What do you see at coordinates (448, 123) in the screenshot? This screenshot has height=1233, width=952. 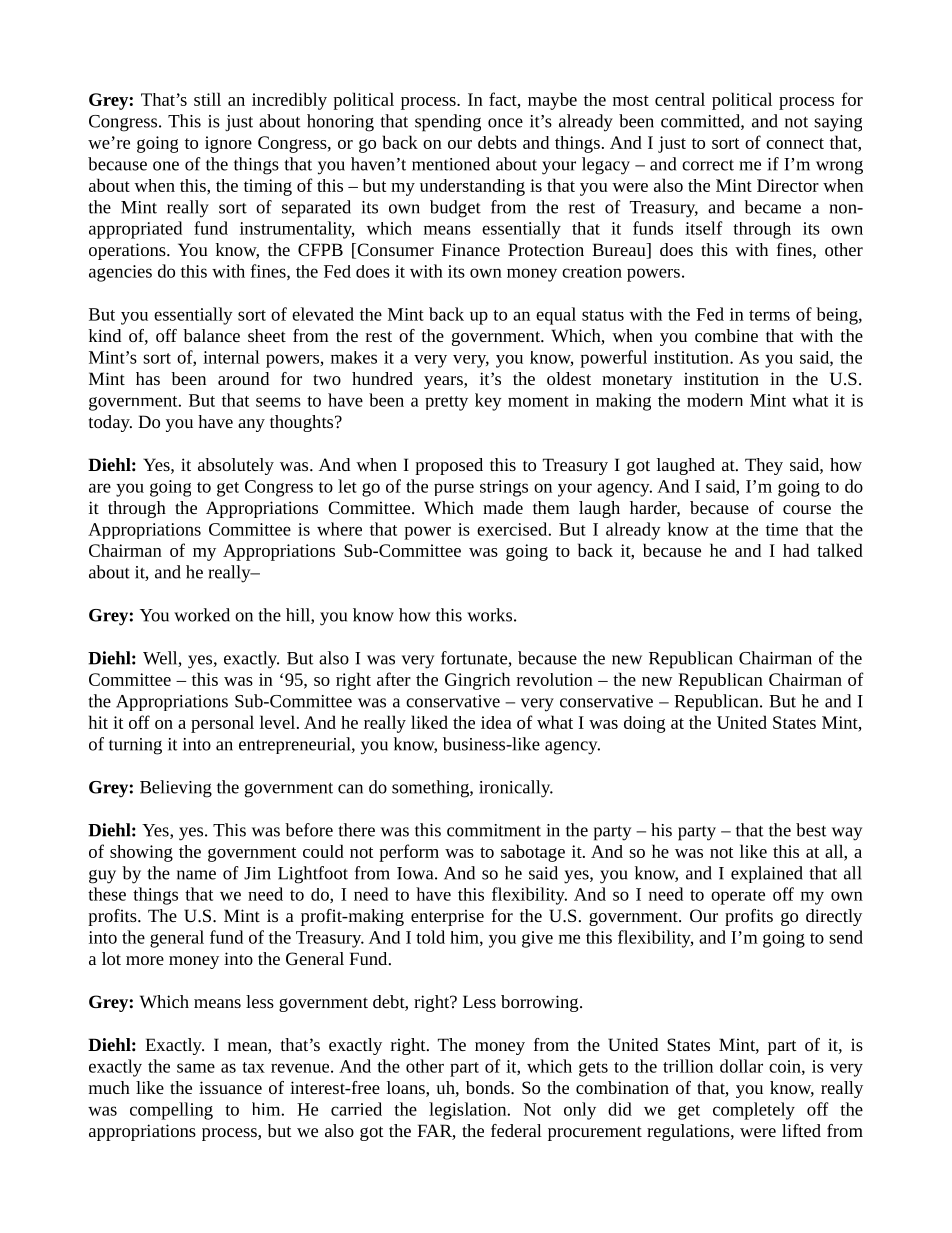 I see `spending` at bounding box center [448, 123].
